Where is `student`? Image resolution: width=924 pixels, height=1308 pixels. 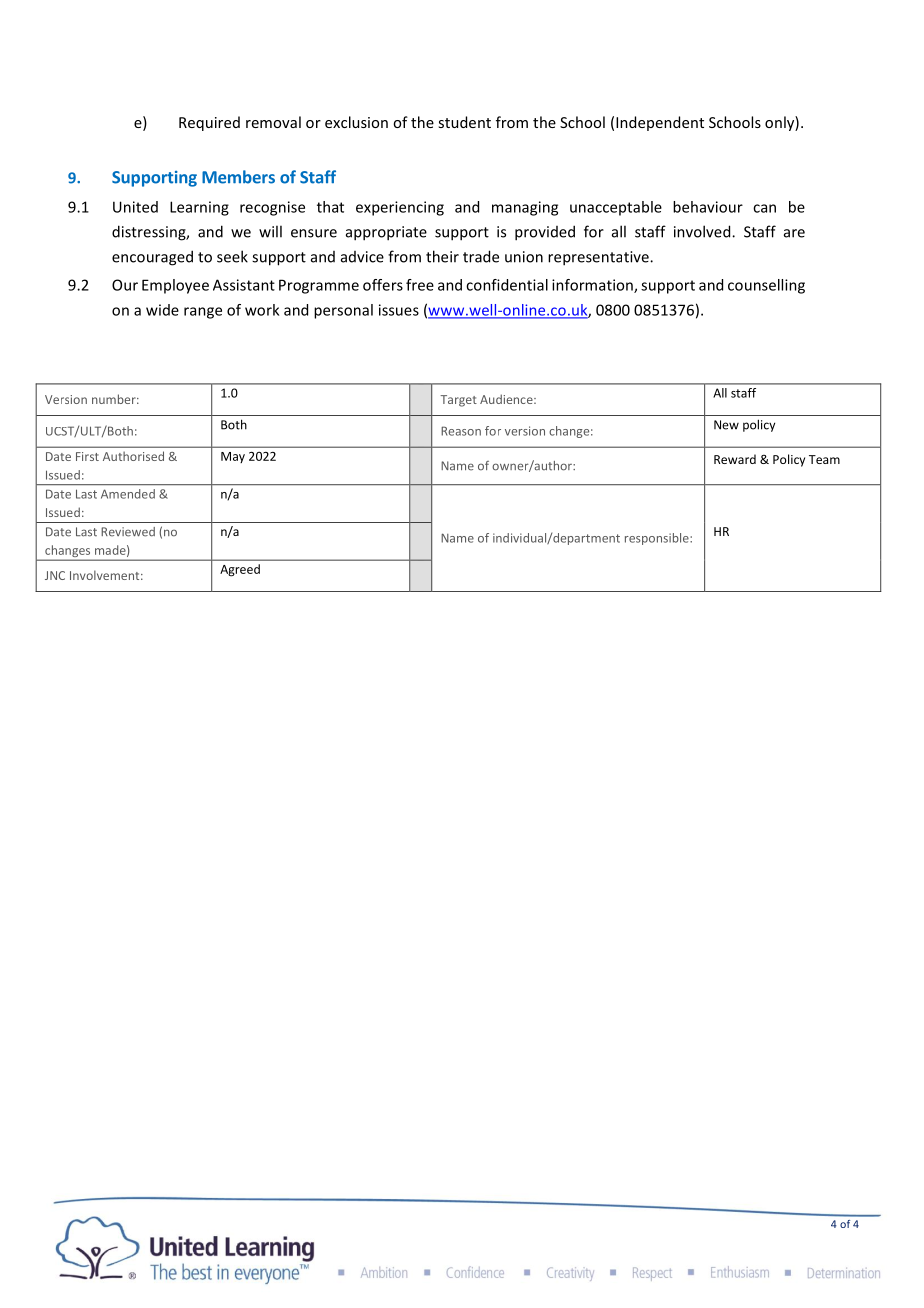
student is located at coordinates (464, 122).
